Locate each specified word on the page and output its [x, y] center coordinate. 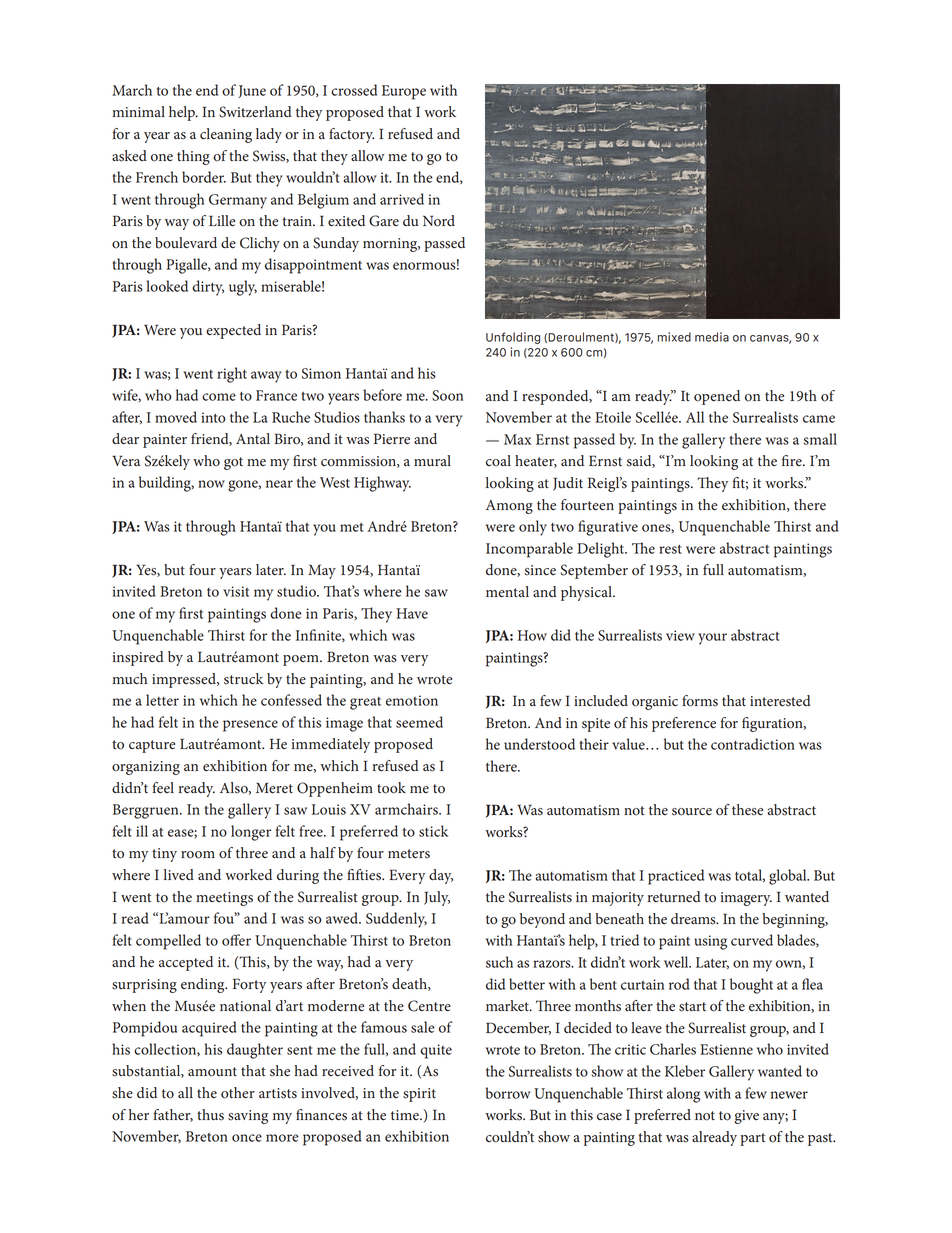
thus [210, 1115]
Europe [404, 92]
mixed [674, 337]
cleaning [226, 135]
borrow [508, 1093]
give [747, 1117]
